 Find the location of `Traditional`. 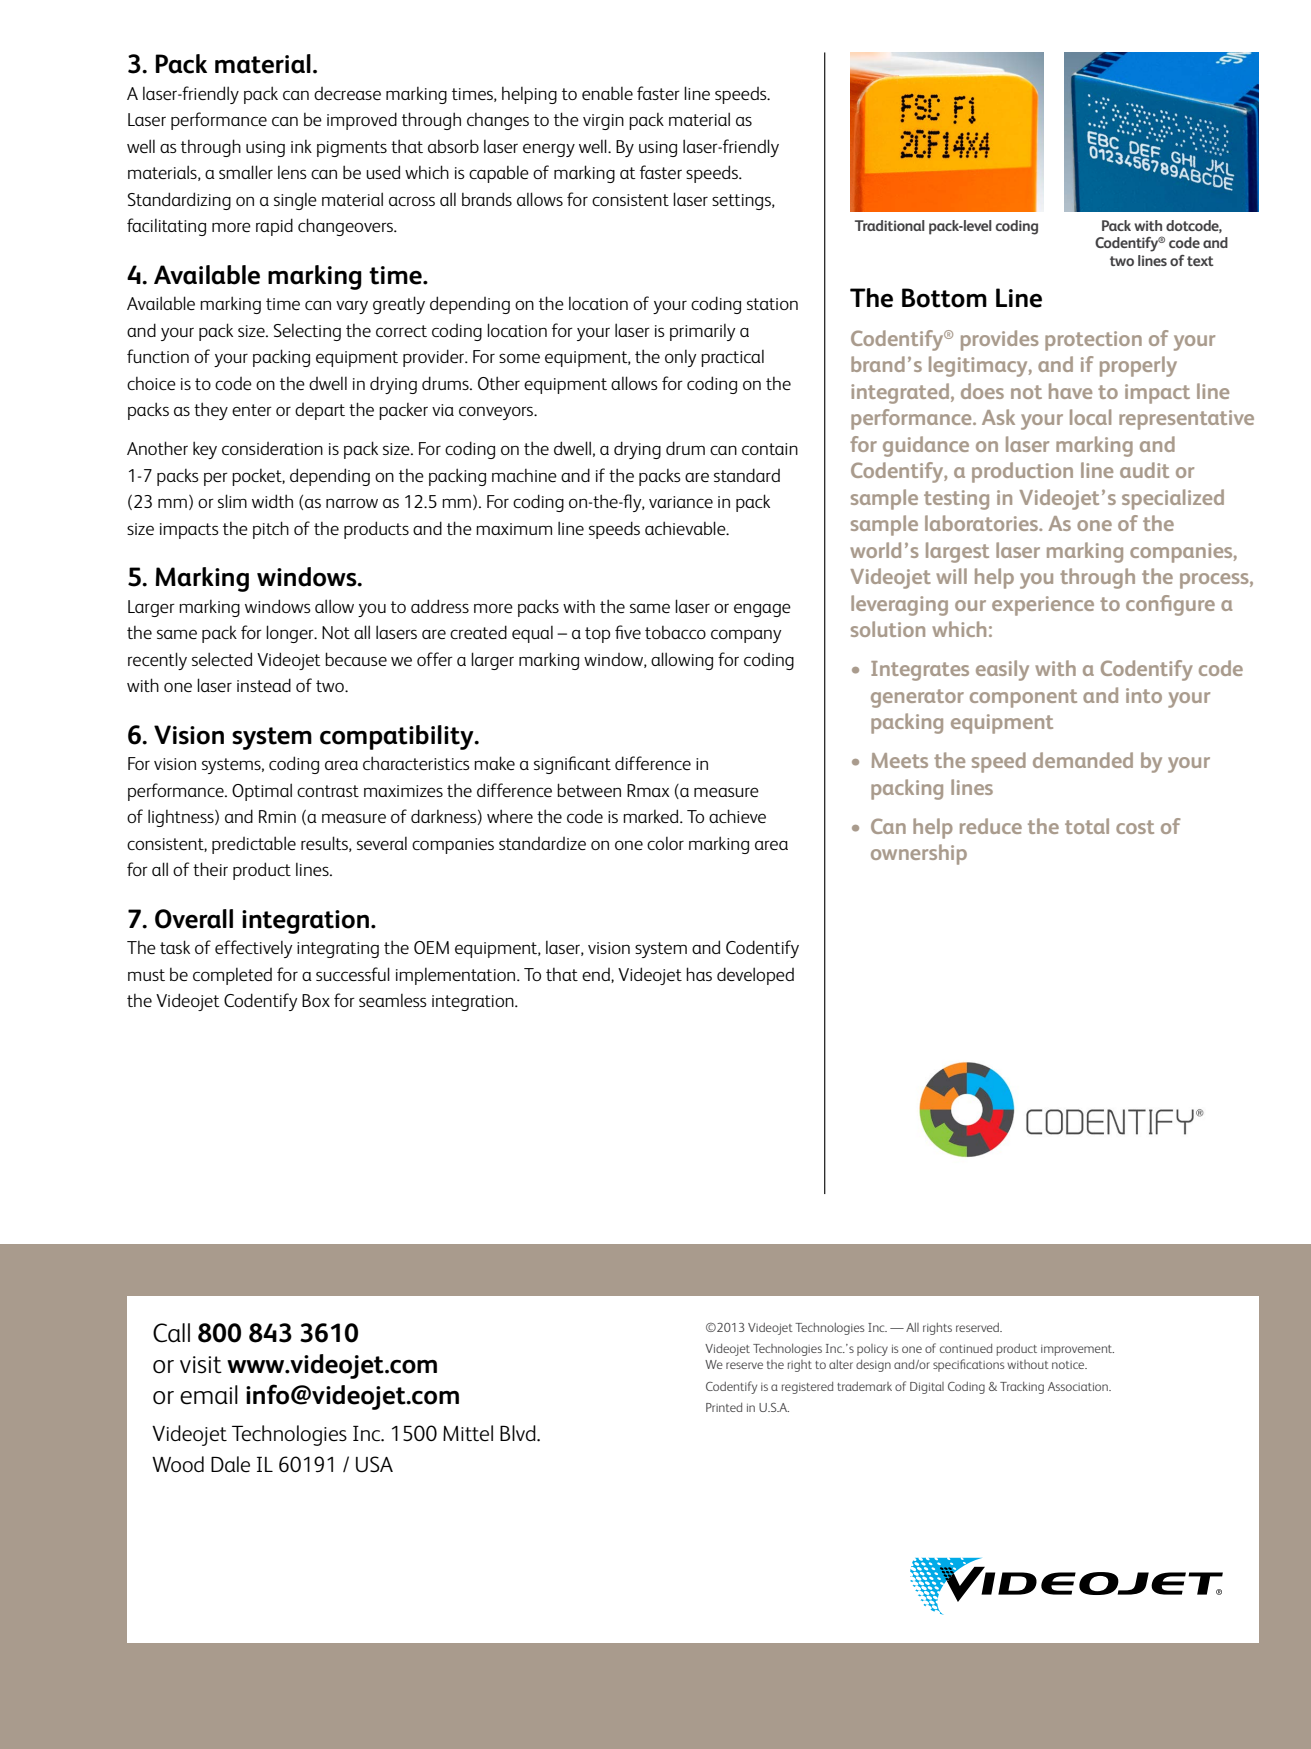

Traditional is located at coordinates (890, 225).
